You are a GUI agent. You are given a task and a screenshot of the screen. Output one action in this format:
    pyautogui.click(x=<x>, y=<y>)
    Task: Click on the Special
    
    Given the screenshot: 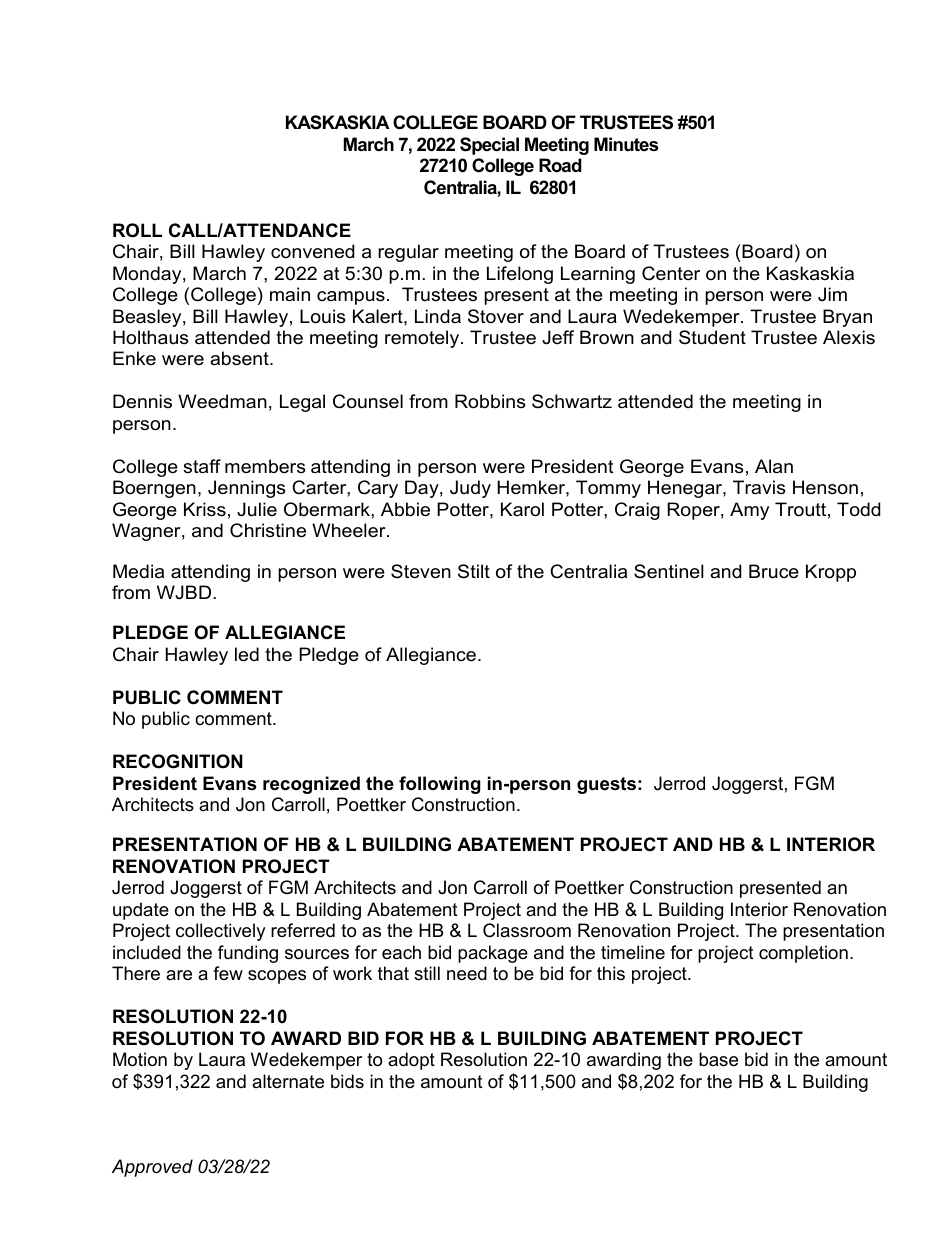 What is the action you would take?
    pyautogui.click(x=489, y=146)
